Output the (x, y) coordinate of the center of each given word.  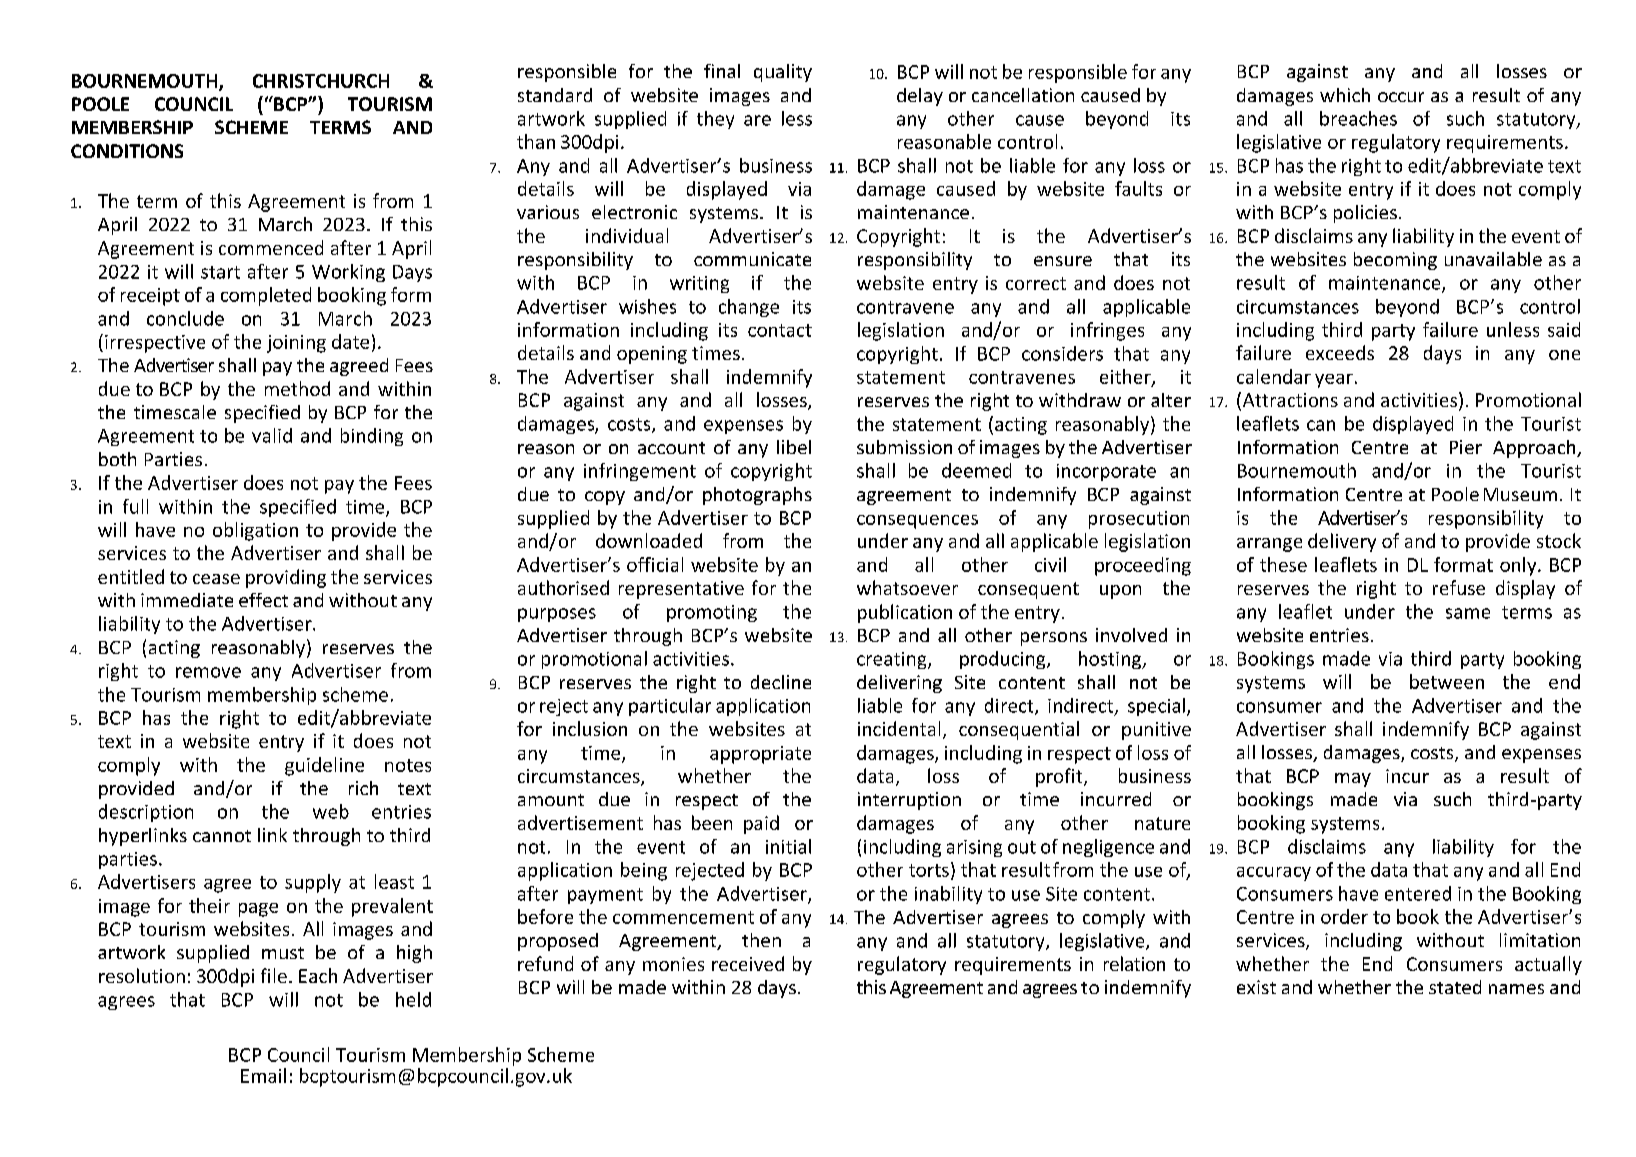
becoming (1395, 261)
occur (1401, 97)
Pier (1466, 447)
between (1447, 681)
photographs (757, 496)
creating (893, 660)
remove (208, 672)
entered (1418, 893)
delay (920, 97)
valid (272, 435)
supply (313, 883)
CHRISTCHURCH (321, 81)
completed (266, 296)
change (749, 308)
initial (788, 846)
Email (263, 1075)
